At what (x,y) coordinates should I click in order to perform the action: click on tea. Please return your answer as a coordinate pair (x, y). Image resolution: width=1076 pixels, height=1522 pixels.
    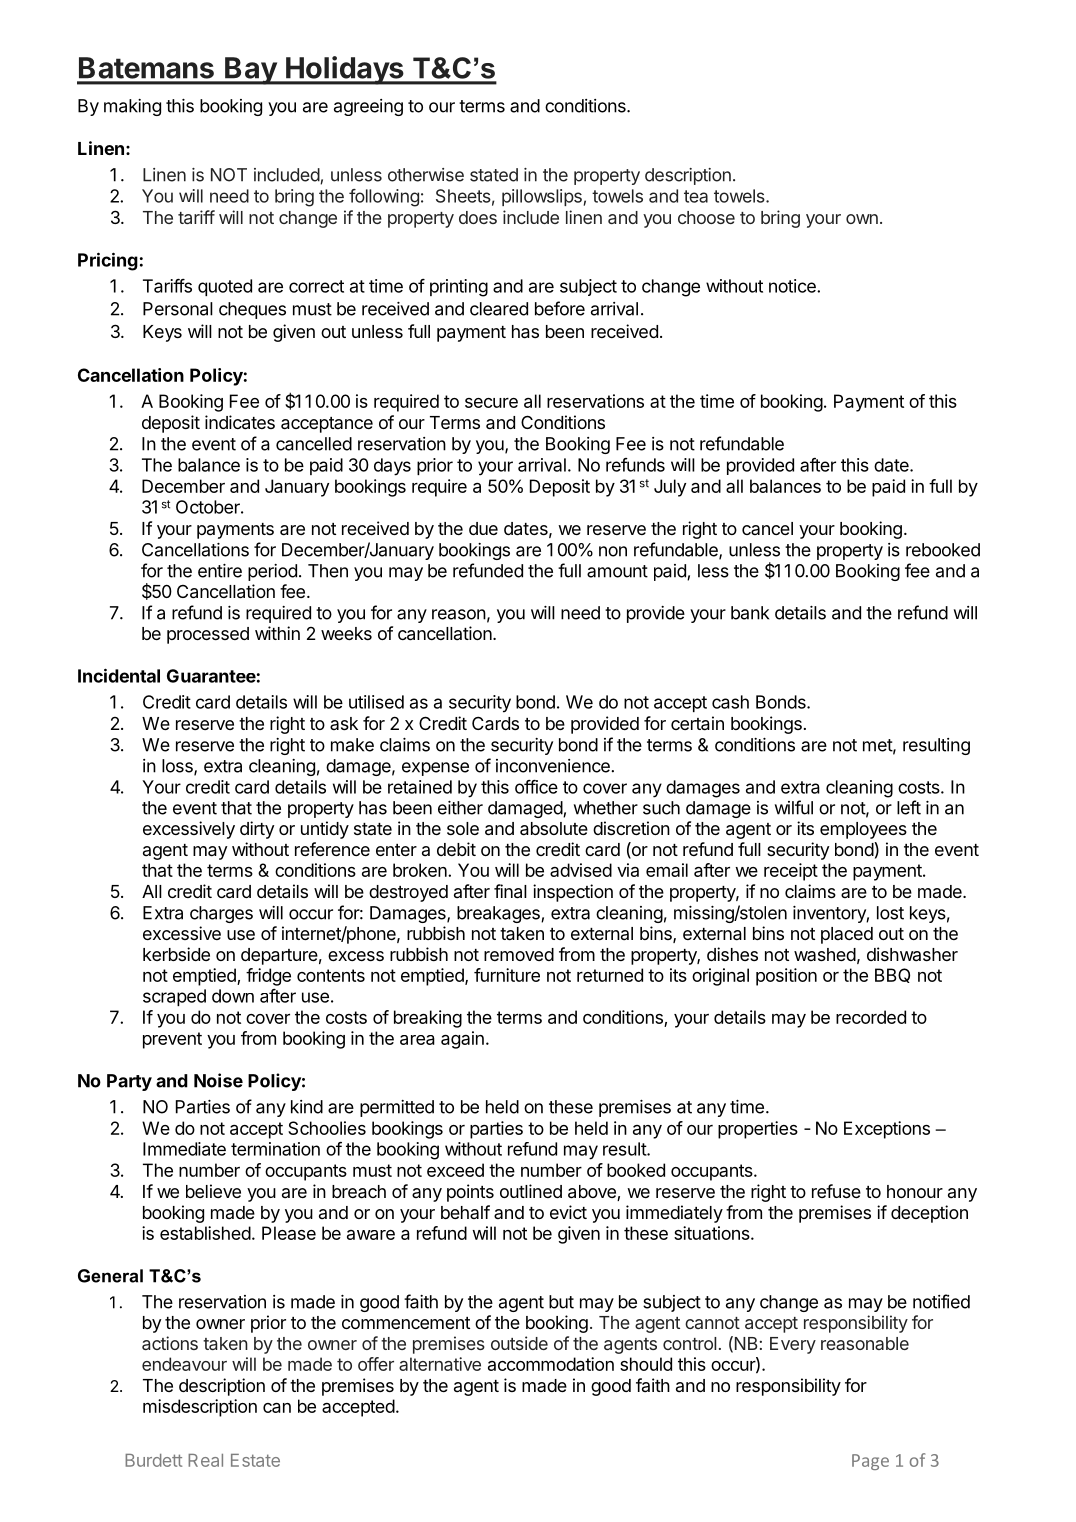
    Looking at the image, I should click on (696, 196).
